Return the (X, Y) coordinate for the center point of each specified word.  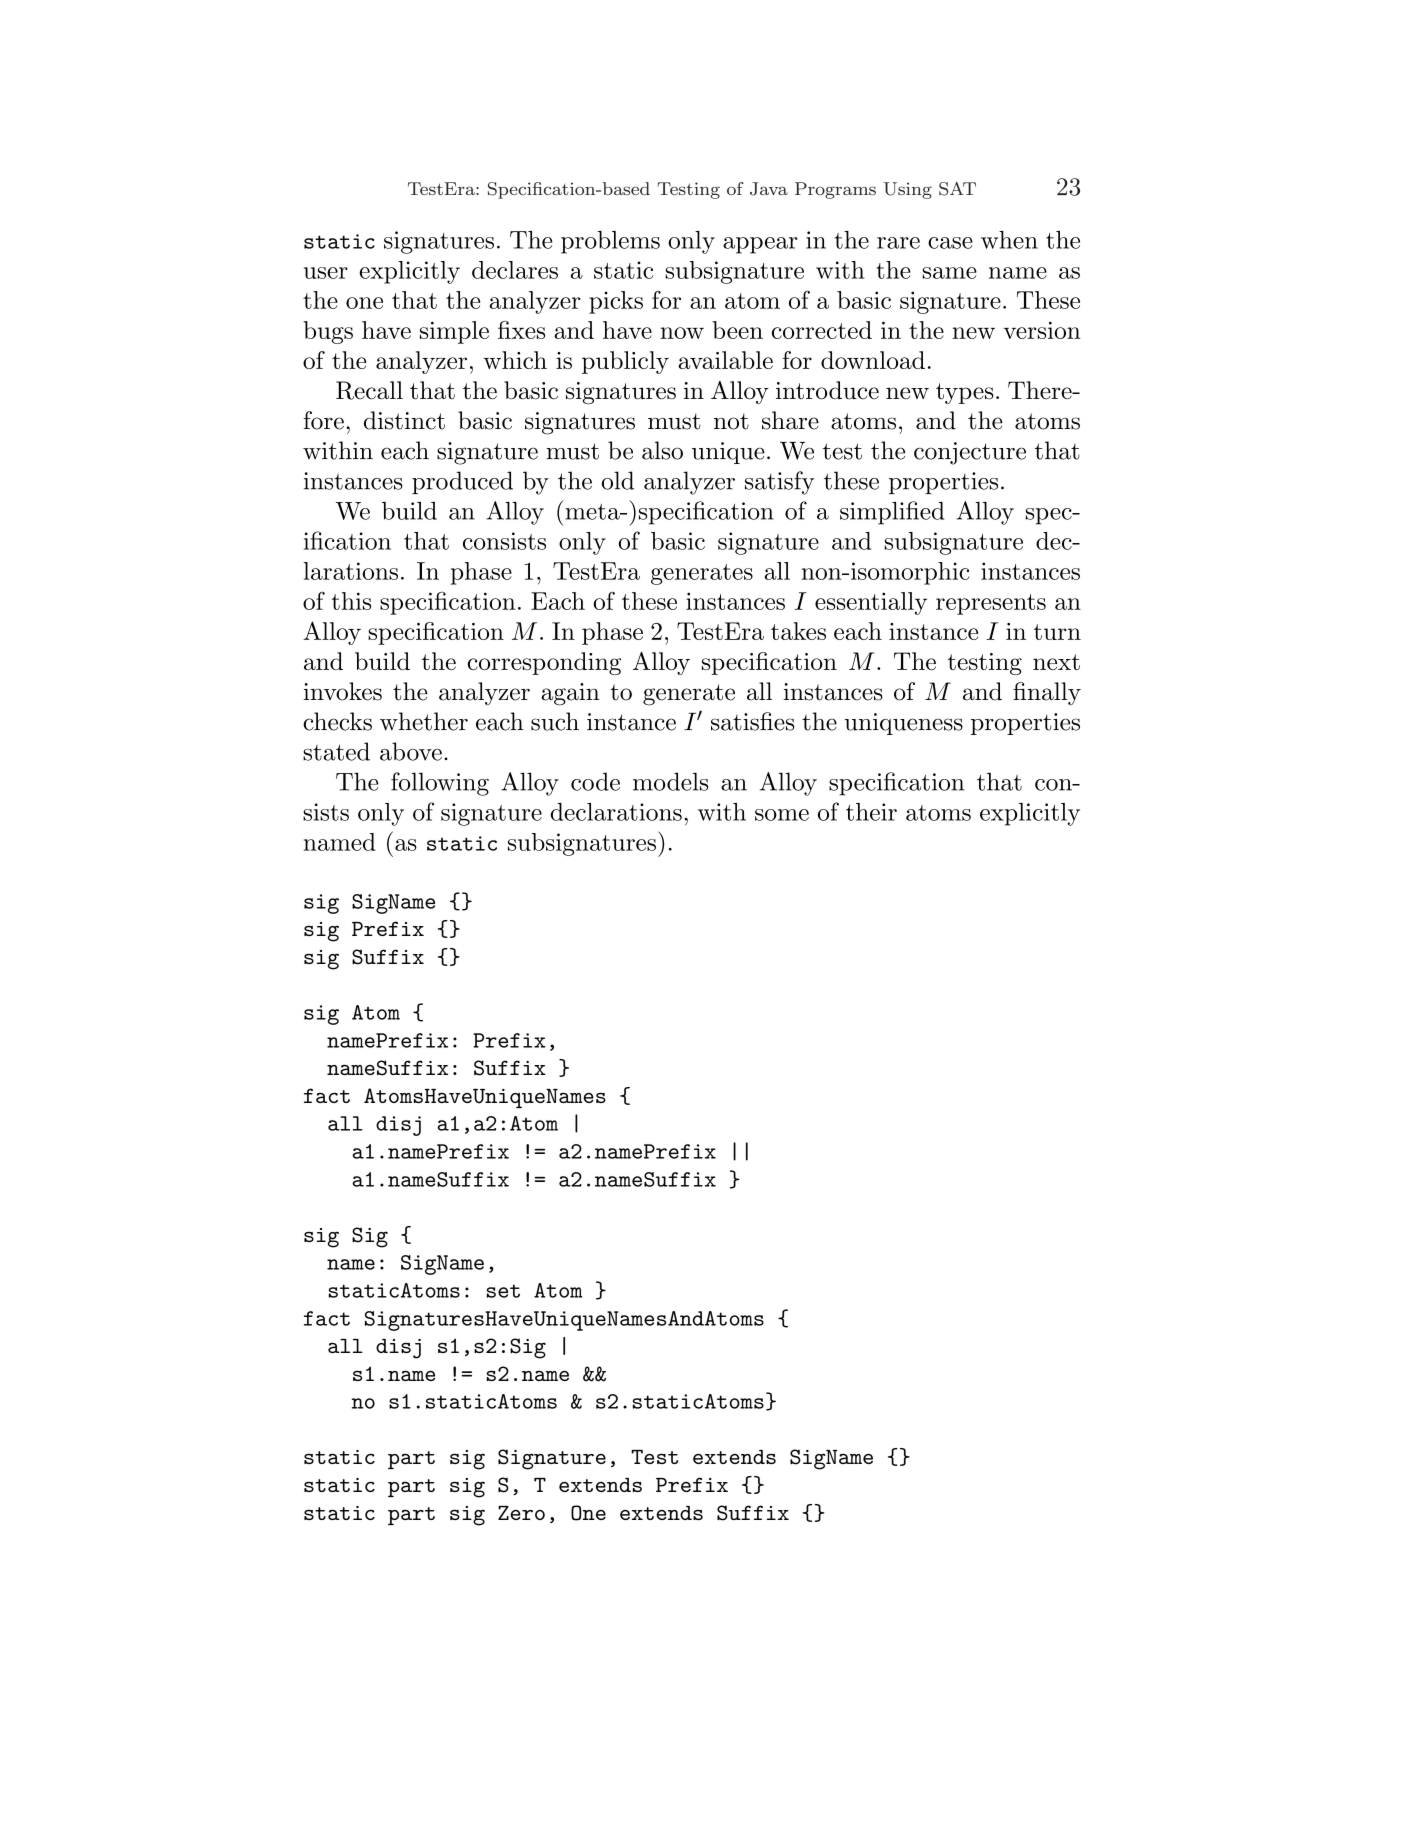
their (871, 812)
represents (991, 604)
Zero (521, 1513)
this (351, 601)
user (326, 273)
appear (760, 245)
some (782, 815)
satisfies (752, 721)
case (950, 243)
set (503, 1291)
